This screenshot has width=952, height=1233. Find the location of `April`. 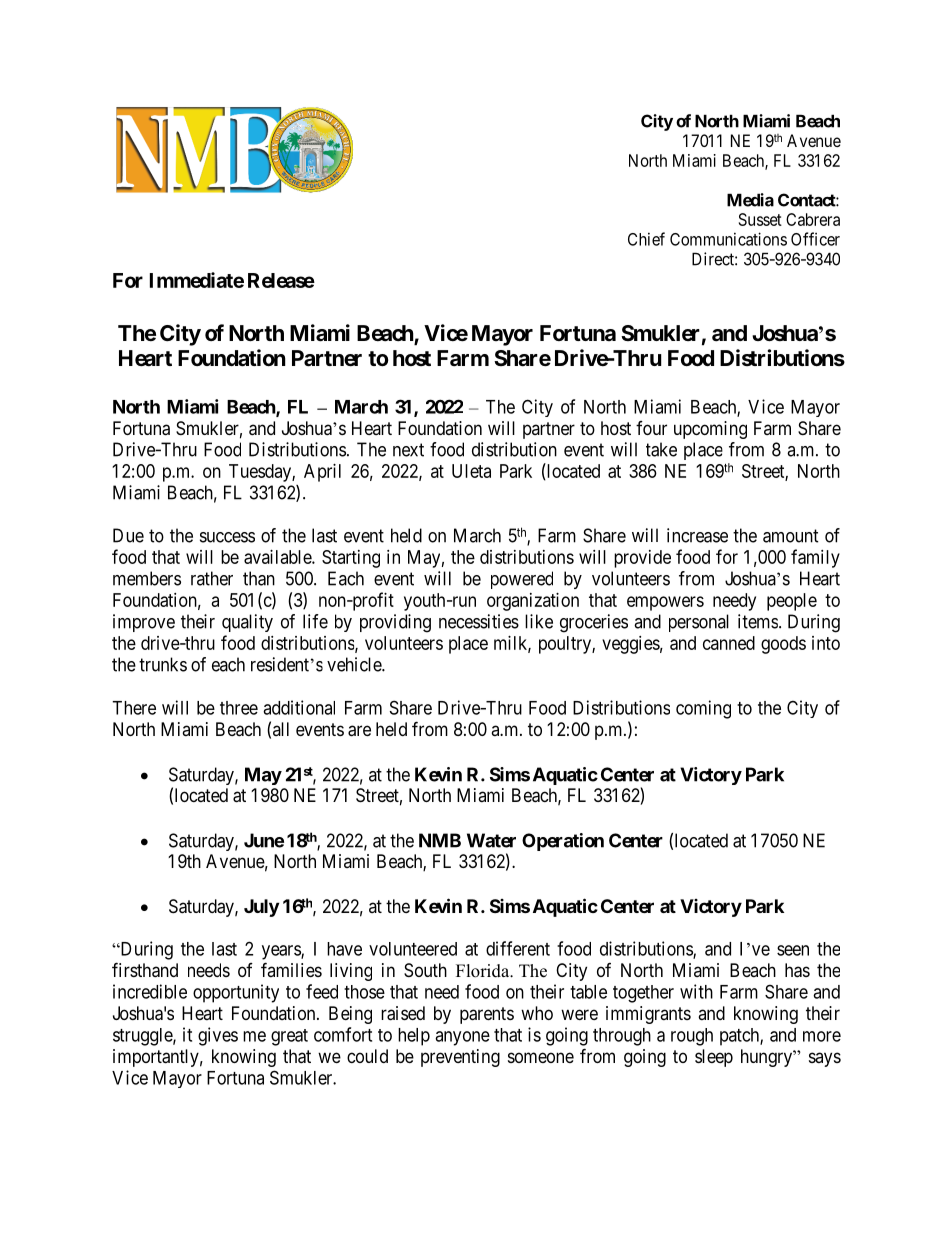

April is located at coordinates (322, 473).
